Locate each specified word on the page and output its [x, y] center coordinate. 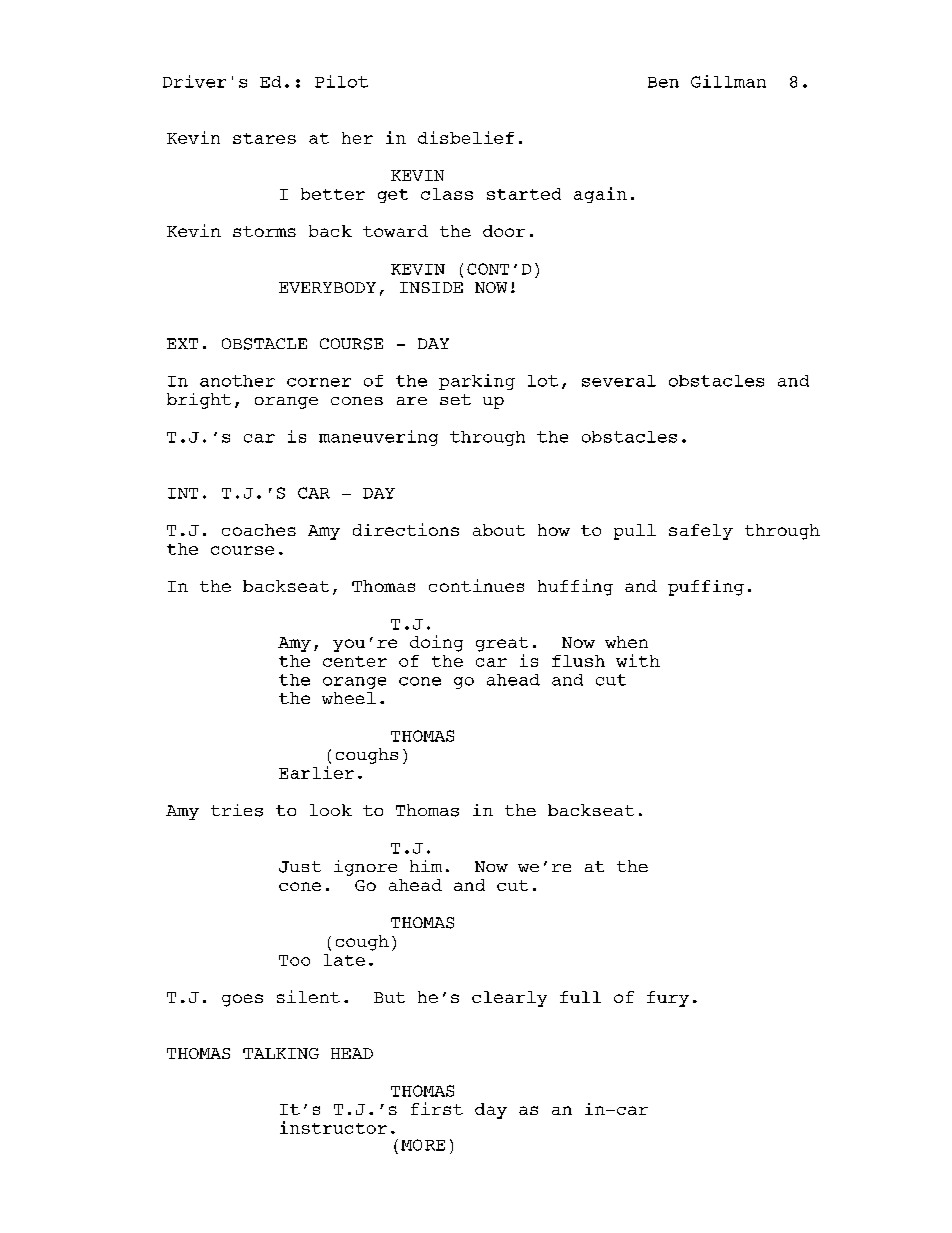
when [626, 642]
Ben [663, 82]
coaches [259, 530]
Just [300, 867]
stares [264, 138]
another [237, 381]
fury [668, 999]
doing [436, 643]
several [619, 381]
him [426, 866]
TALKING [281, 1053]
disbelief [466, 137]
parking [477, 382]
